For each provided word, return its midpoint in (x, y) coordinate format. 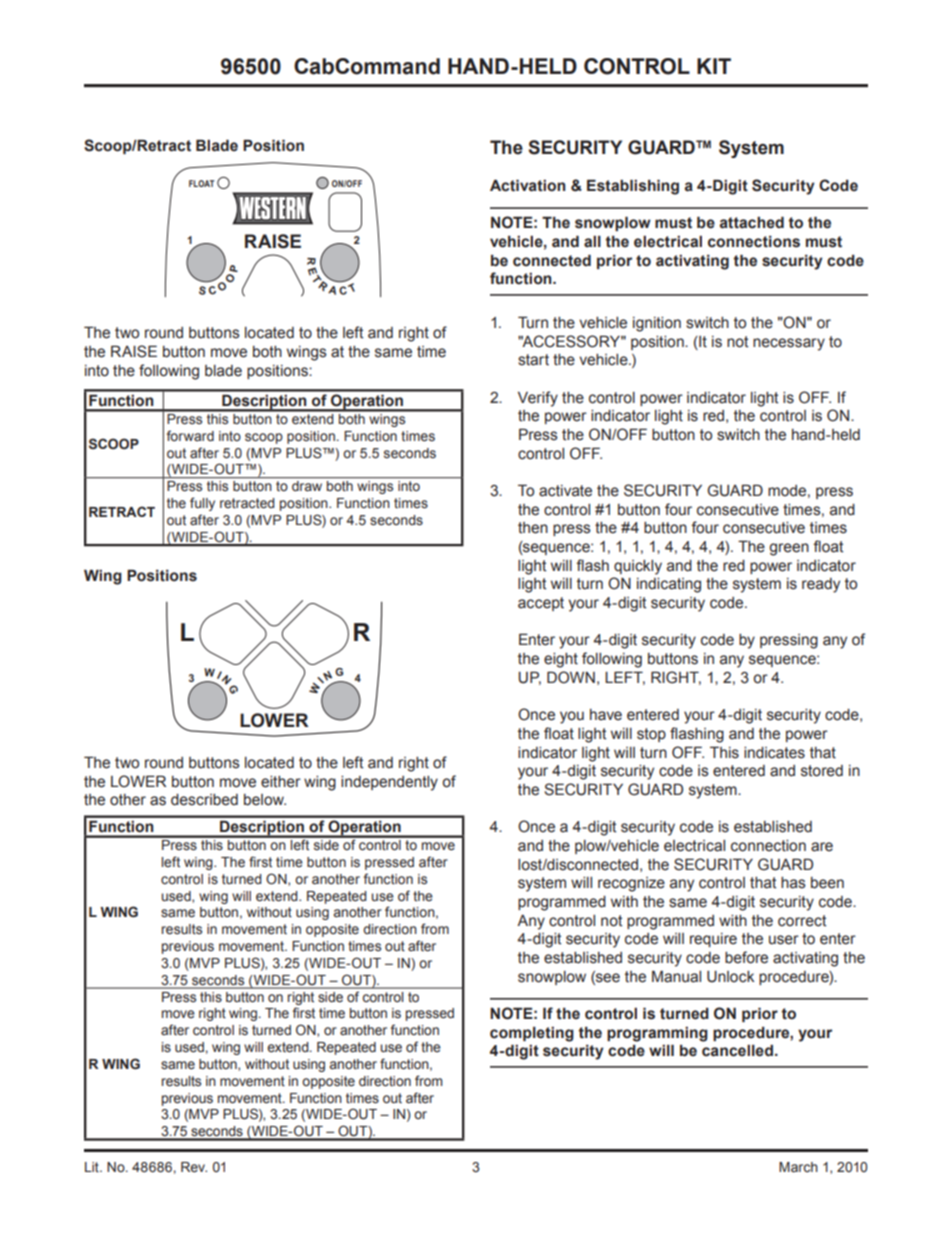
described (204, 800)
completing (532, 1034)
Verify (538, 399)
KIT (714, 66)
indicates (774, 753)
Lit (93, 1167)
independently (389, 783)
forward (190, 435)
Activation (528, 185)
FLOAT (201, 183)
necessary (789, 344)
